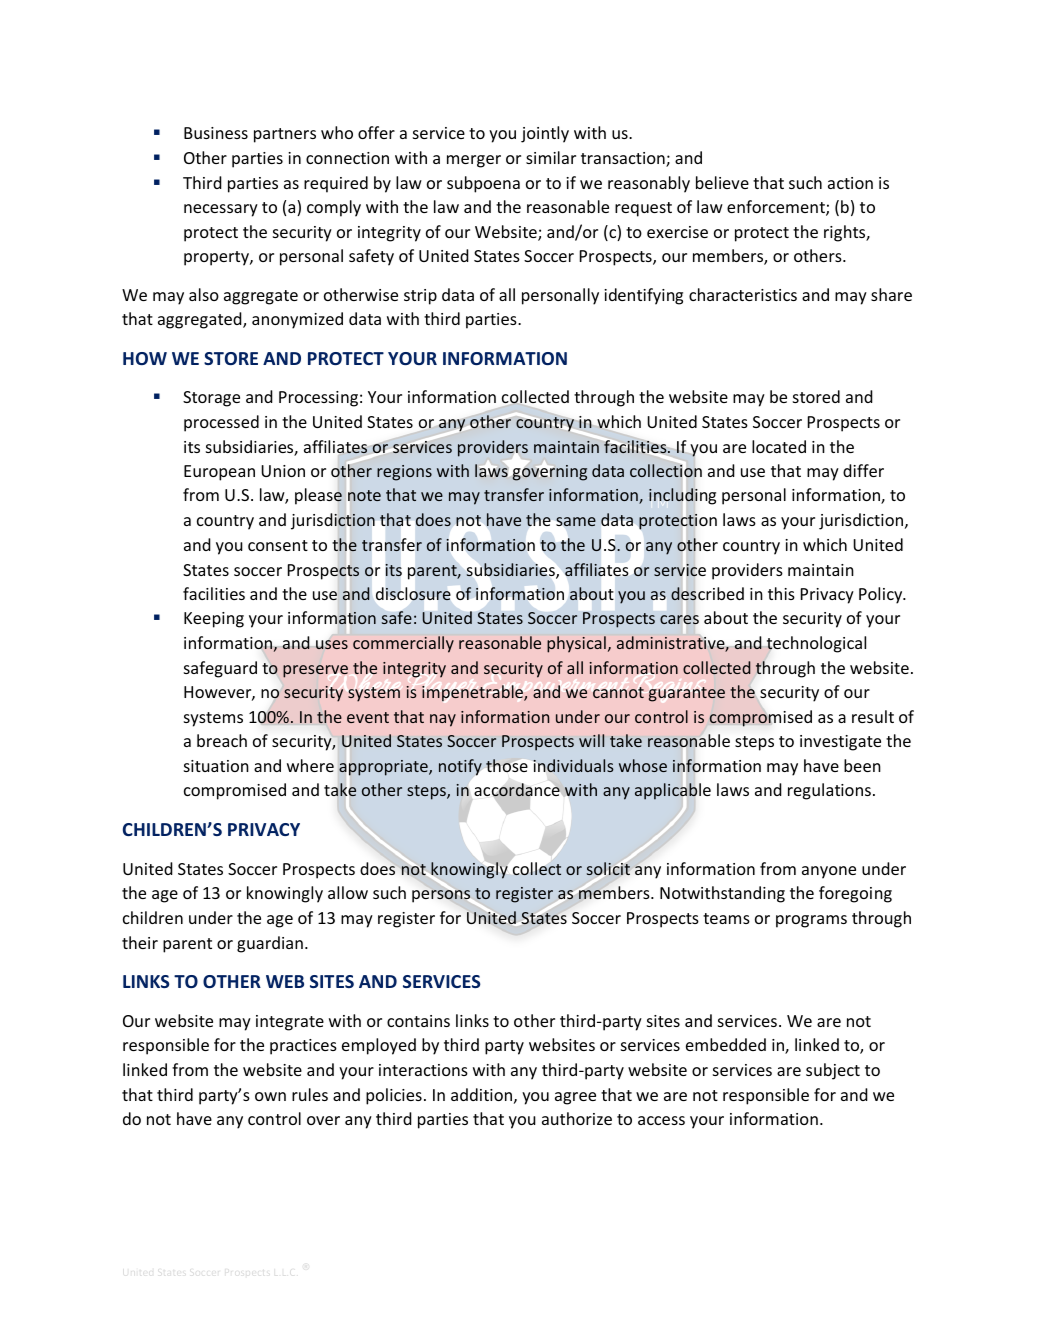 Image resolution: width=1037 pixels, height=1342 pixels. I want to click on regions, so click(404, 473).
